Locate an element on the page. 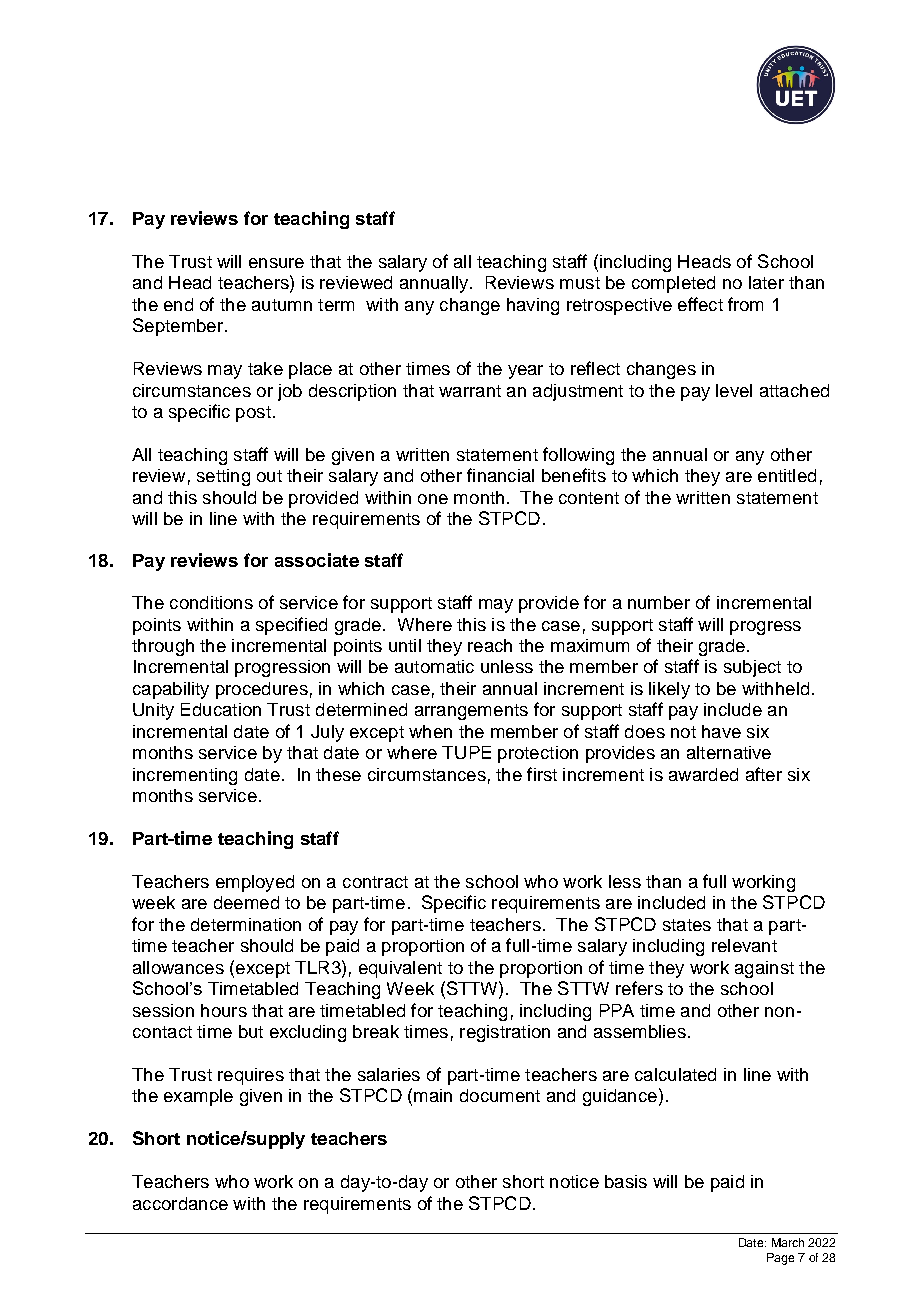  deemed is located at coordinates (246, 902).
